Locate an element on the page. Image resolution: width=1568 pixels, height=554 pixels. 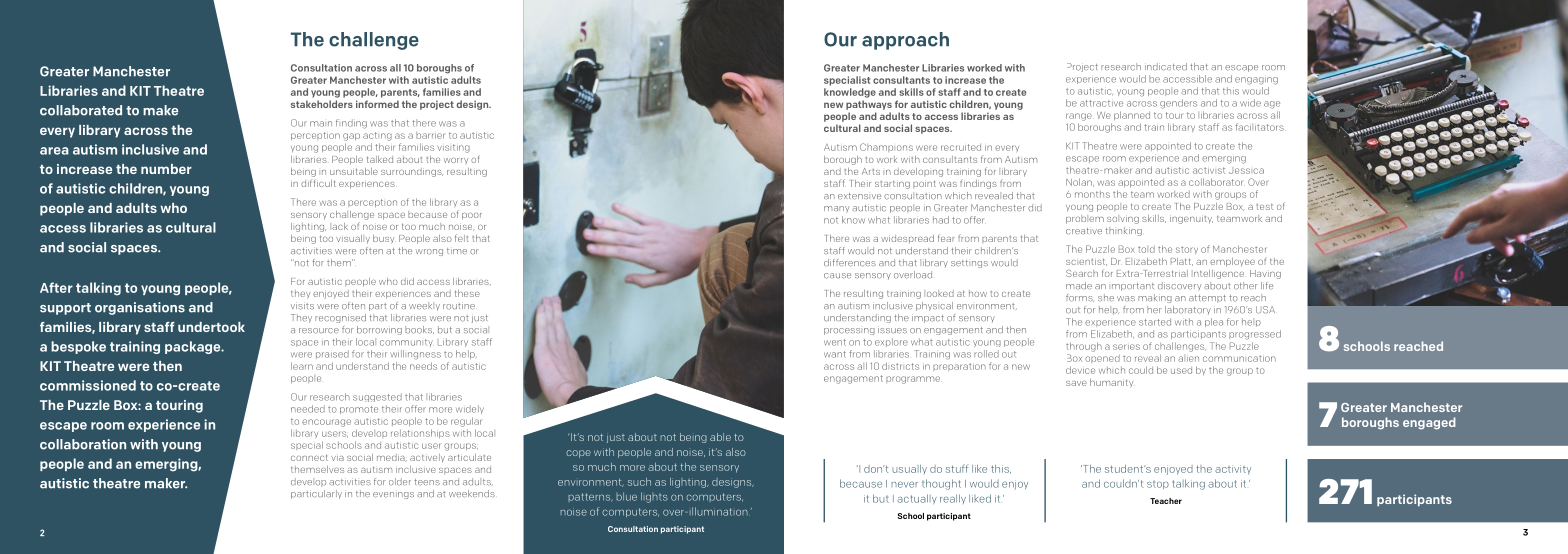
informed is located at coordinates (377, 104).
